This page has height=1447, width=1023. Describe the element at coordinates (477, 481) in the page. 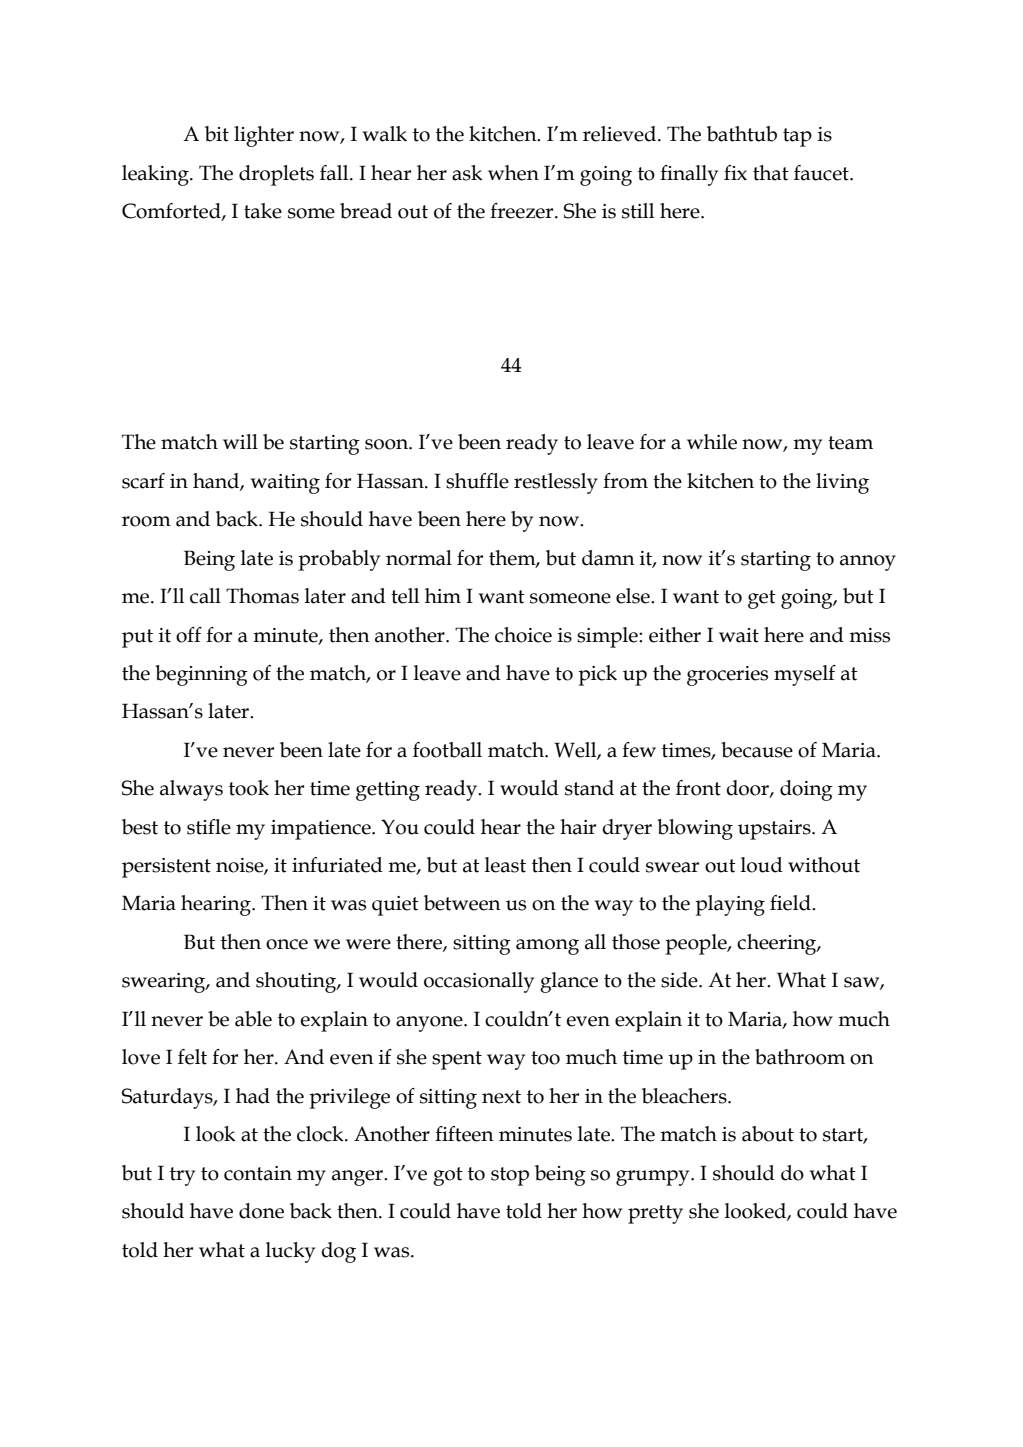

I see `shuffle` at that location.
